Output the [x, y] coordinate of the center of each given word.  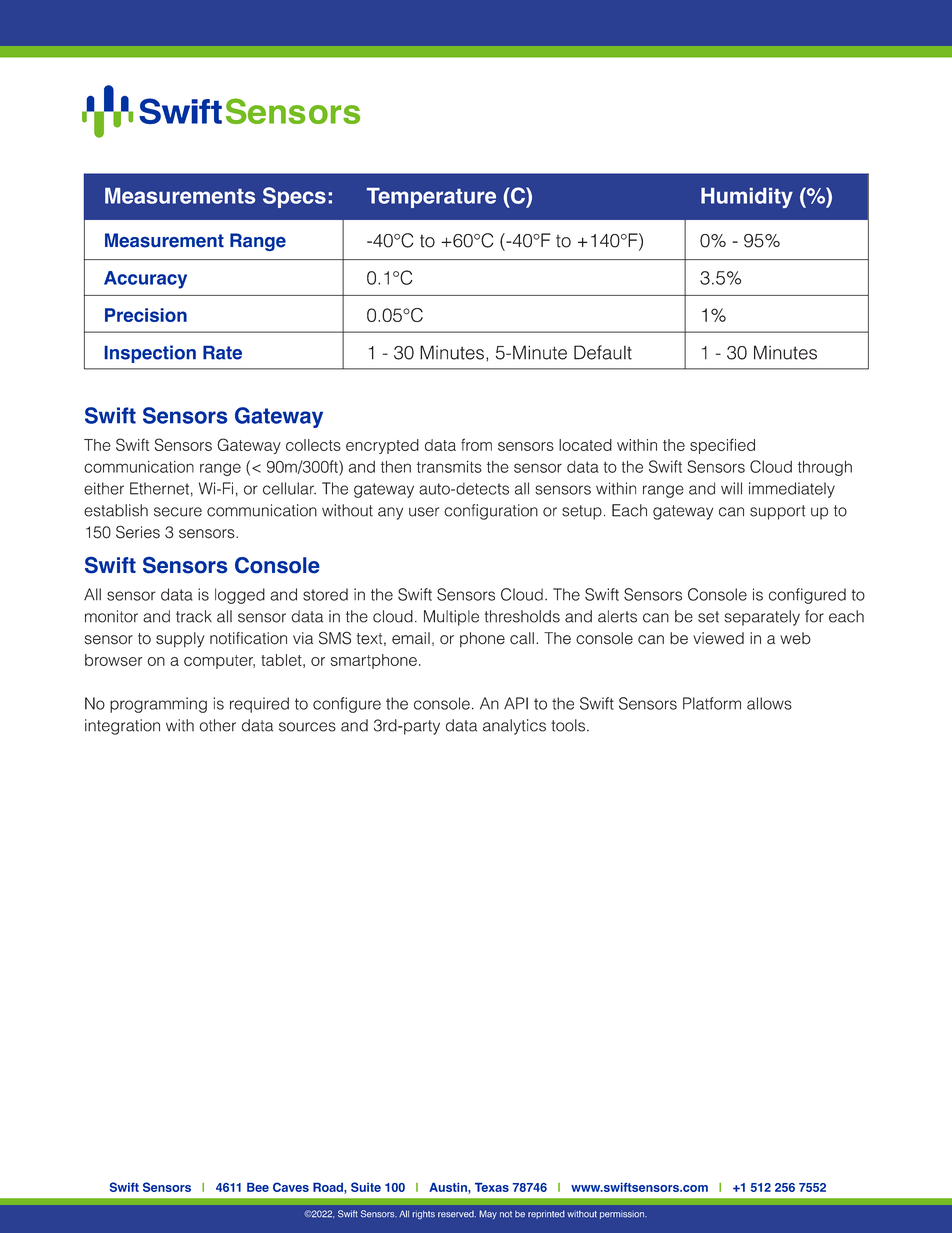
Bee [258, 1187]
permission [623, 1214]
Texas [492, 1187]
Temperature [431, 198]
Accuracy [145, 280]
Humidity [747, 198]
